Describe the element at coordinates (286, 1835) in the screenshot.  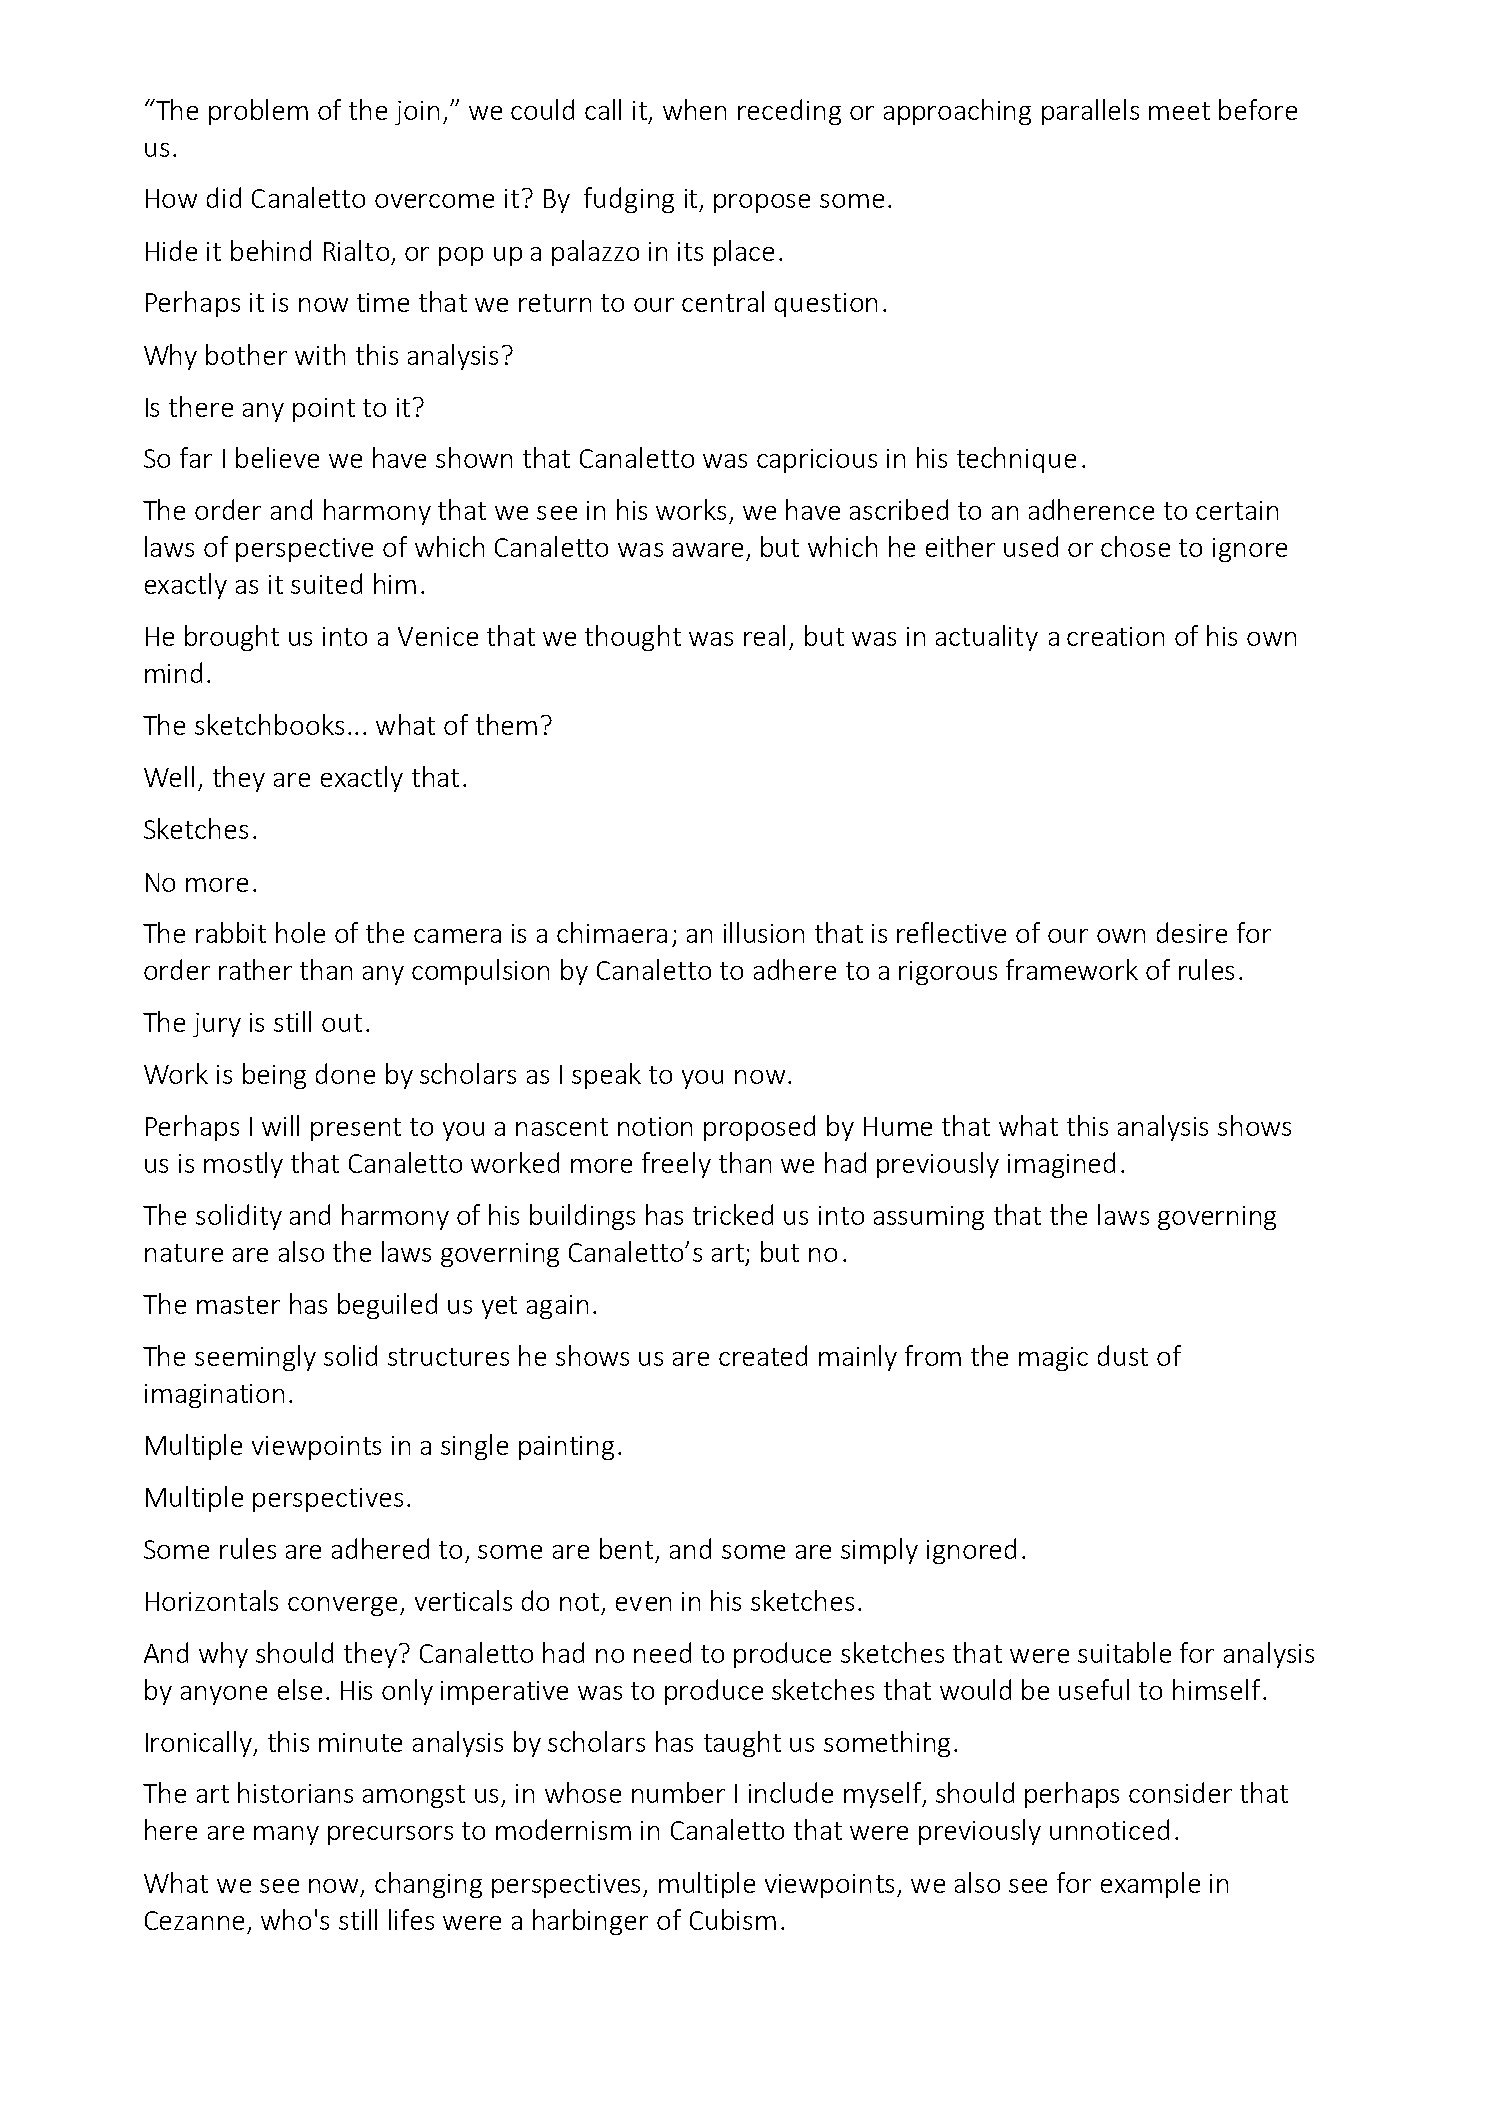
I see `many` at that location.
